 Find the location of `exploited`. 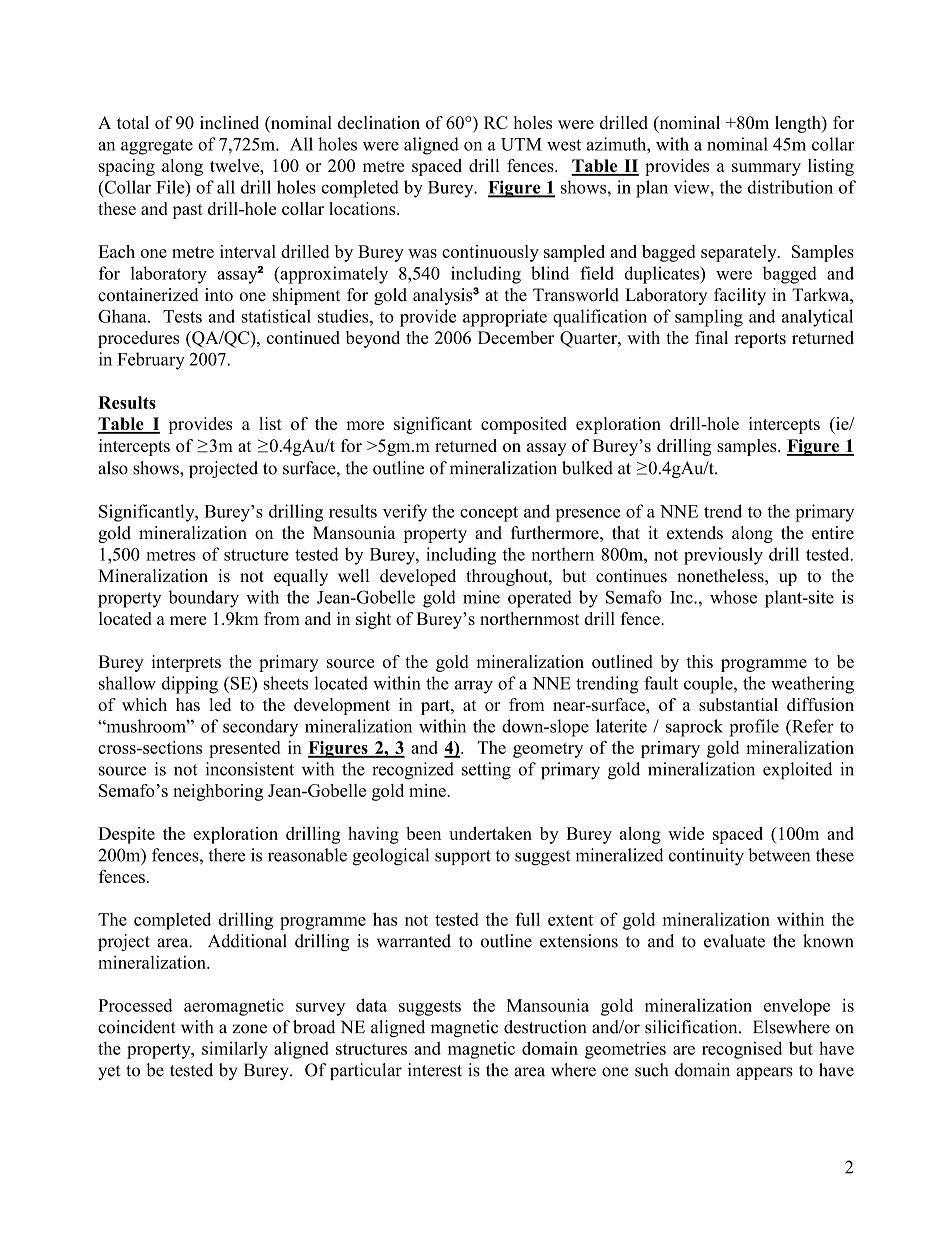

exploited is located at coordinates (797, 771).
